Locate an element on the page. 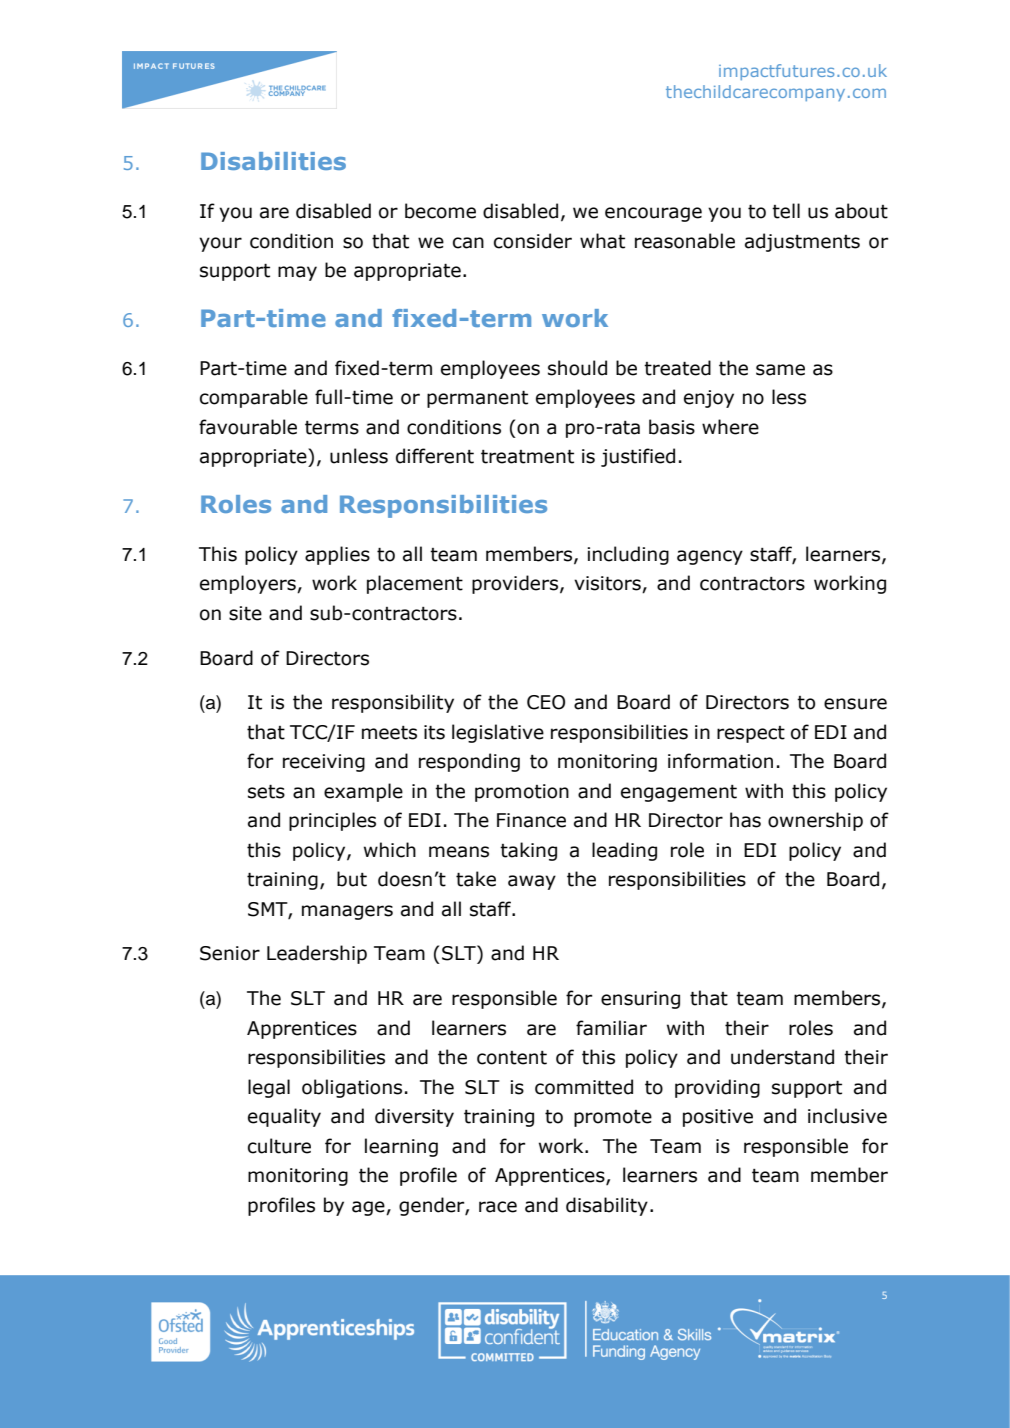 Image resolution: width=1010 pixels, height=1428 pixels. inclusive is located at coordinates (847, 1116).
